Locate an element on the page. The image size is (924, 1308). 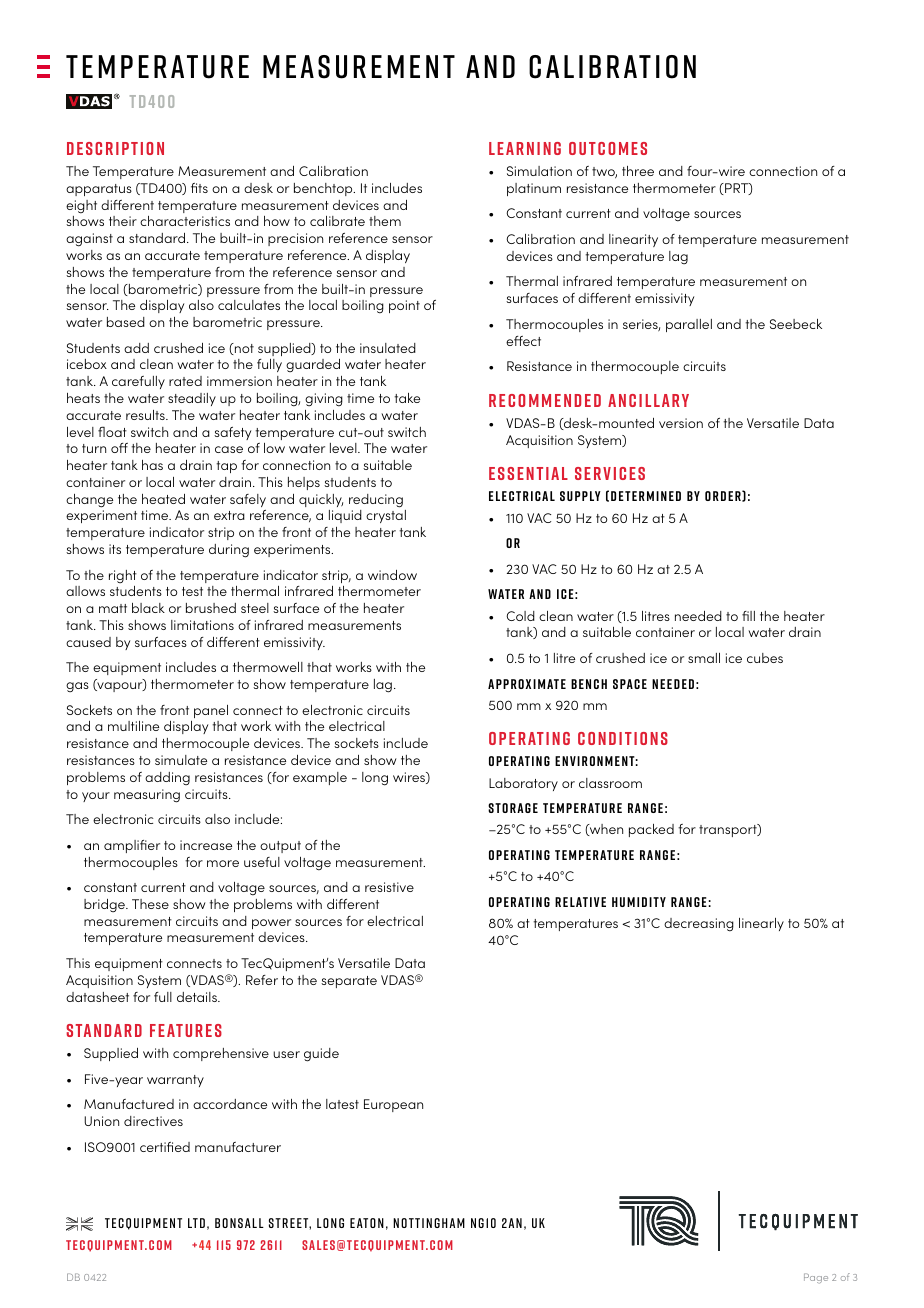
them is located at coordinates (385, 221).
